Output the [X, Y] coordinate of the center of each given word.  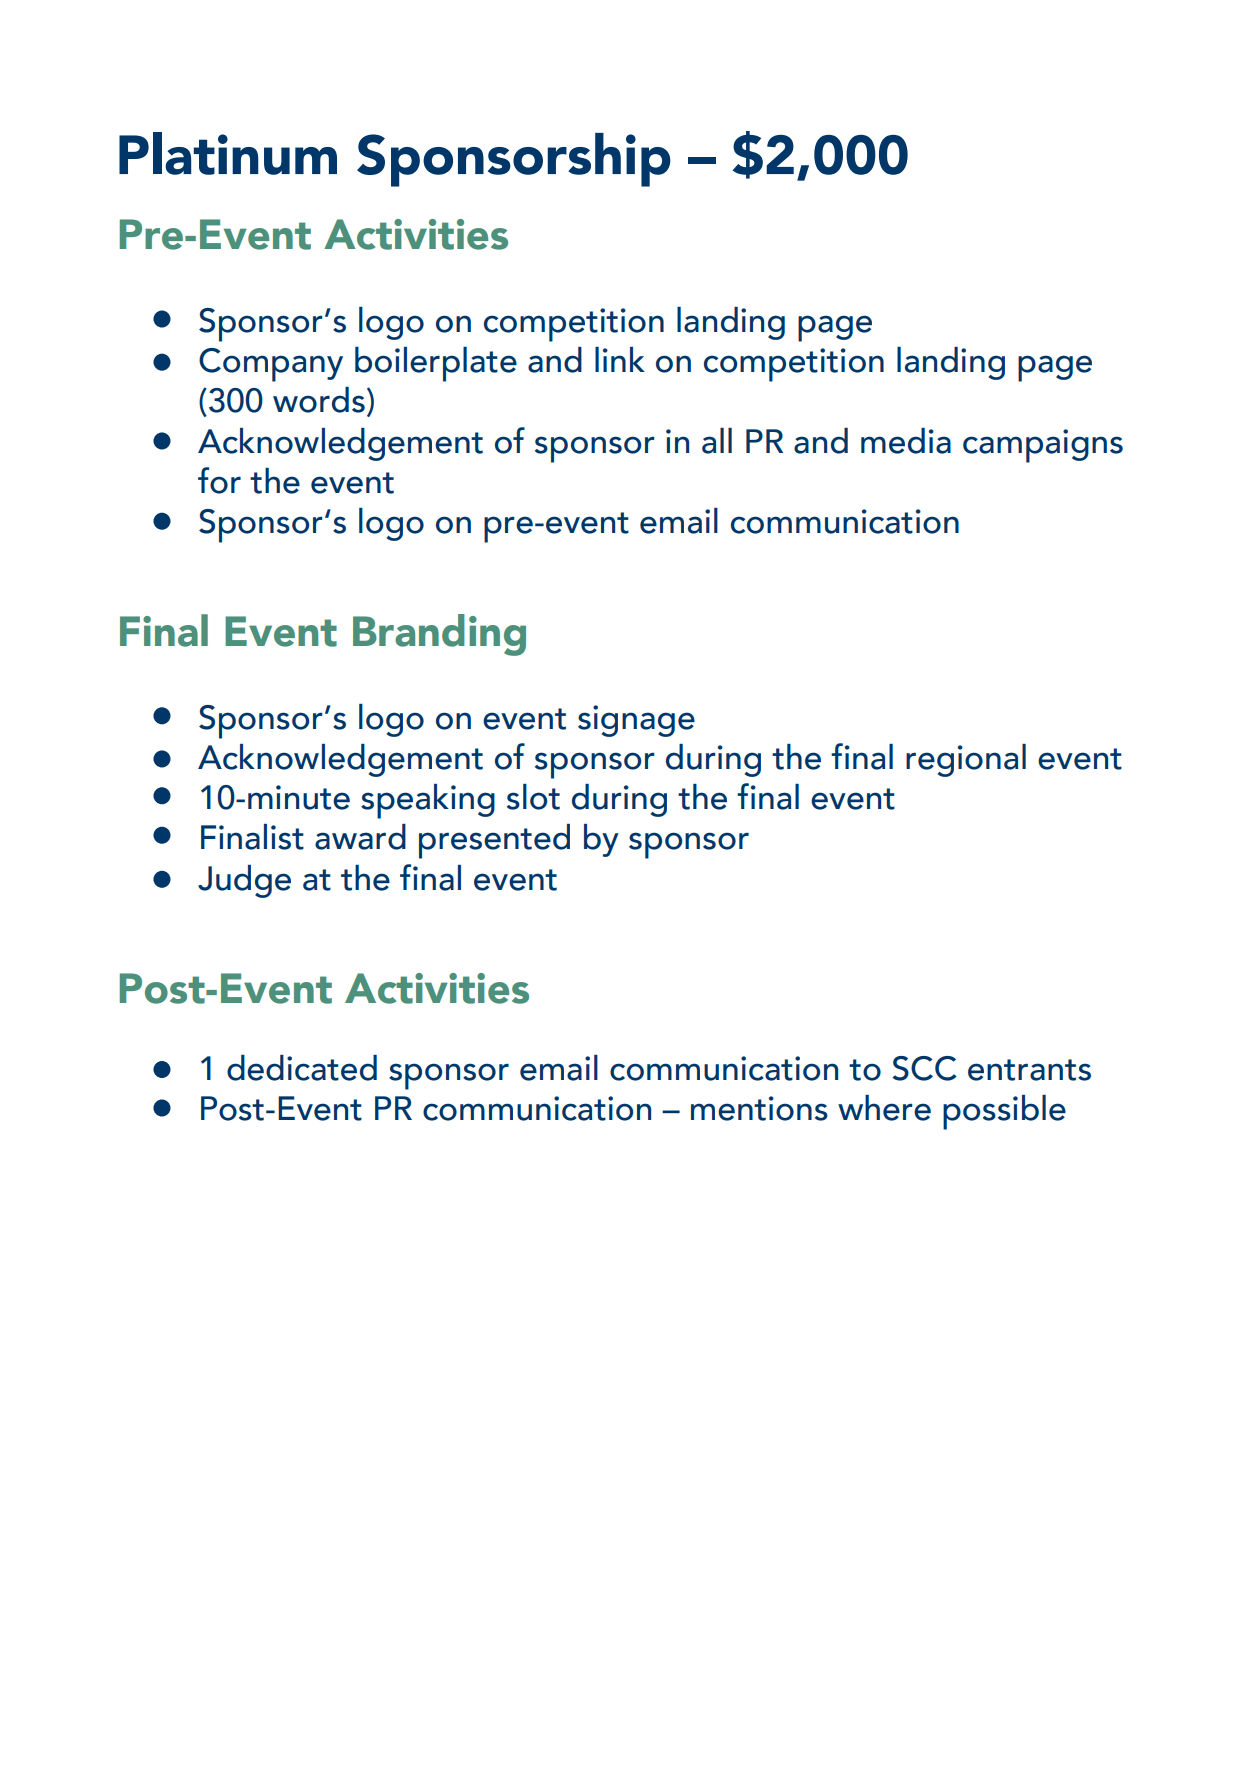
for [219, 480]
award [360, 837]
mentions [759, 1108]
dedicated [302, 1068]
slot [533, 797]
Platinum [228, 153]
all [717, 441]
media [906, 441]
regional [966, 760]
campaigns [1043, 446]
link [620, 359]
